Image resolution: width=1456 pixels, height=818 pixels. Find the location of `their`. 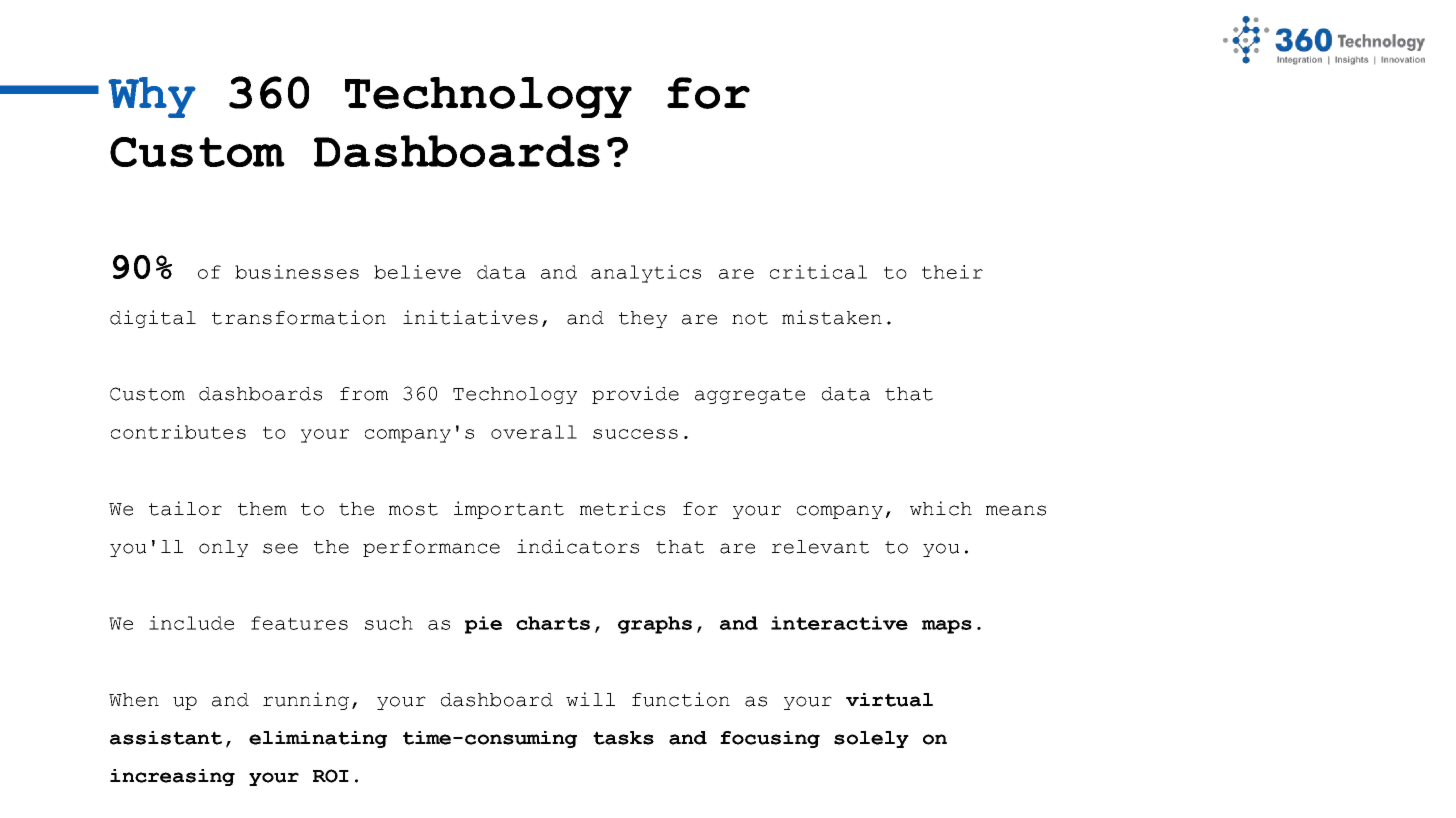

their is located at coordinates (952, 272).
